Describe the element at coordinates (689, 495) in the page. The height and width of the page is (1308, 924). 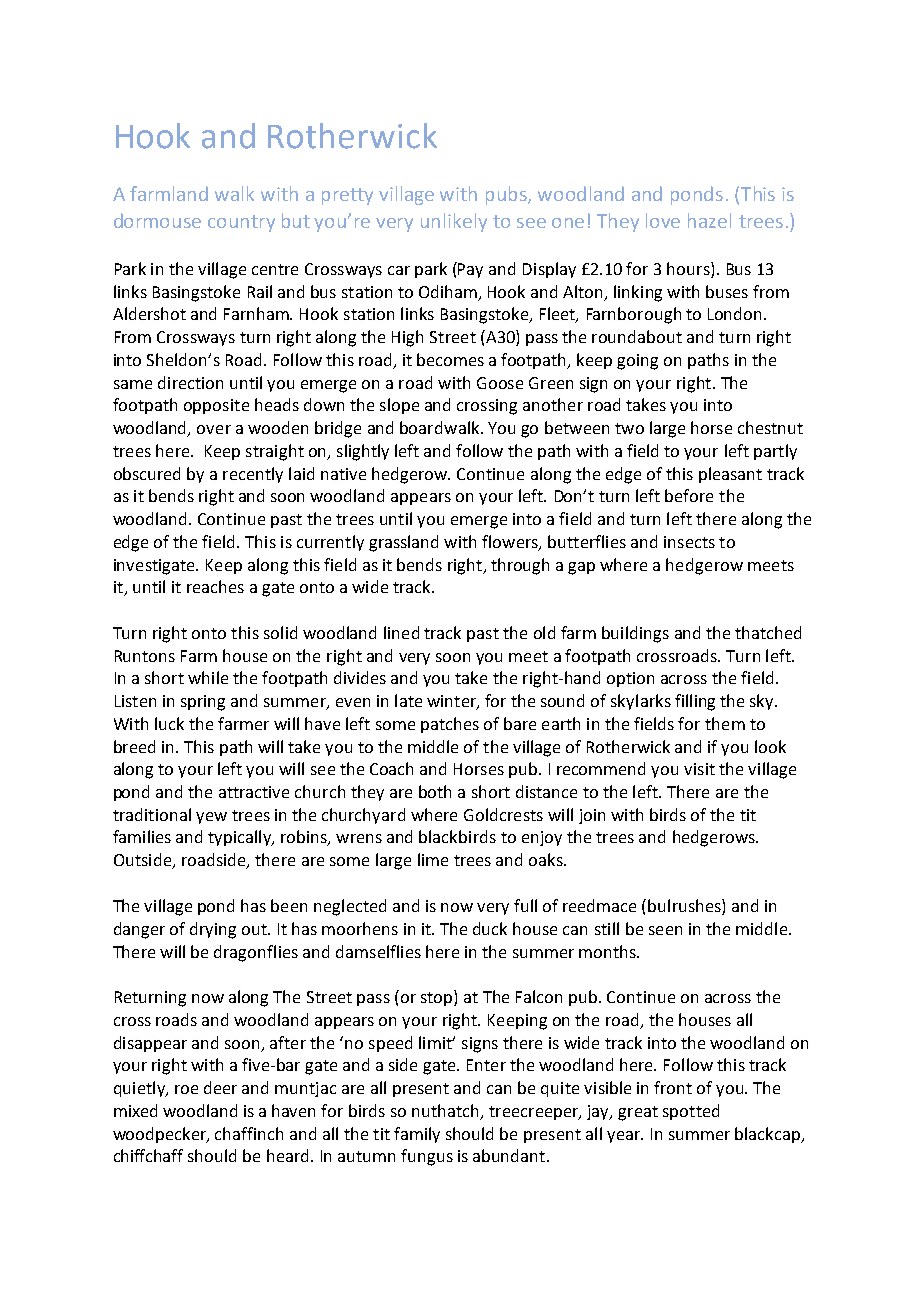
I see `before` at that location.
